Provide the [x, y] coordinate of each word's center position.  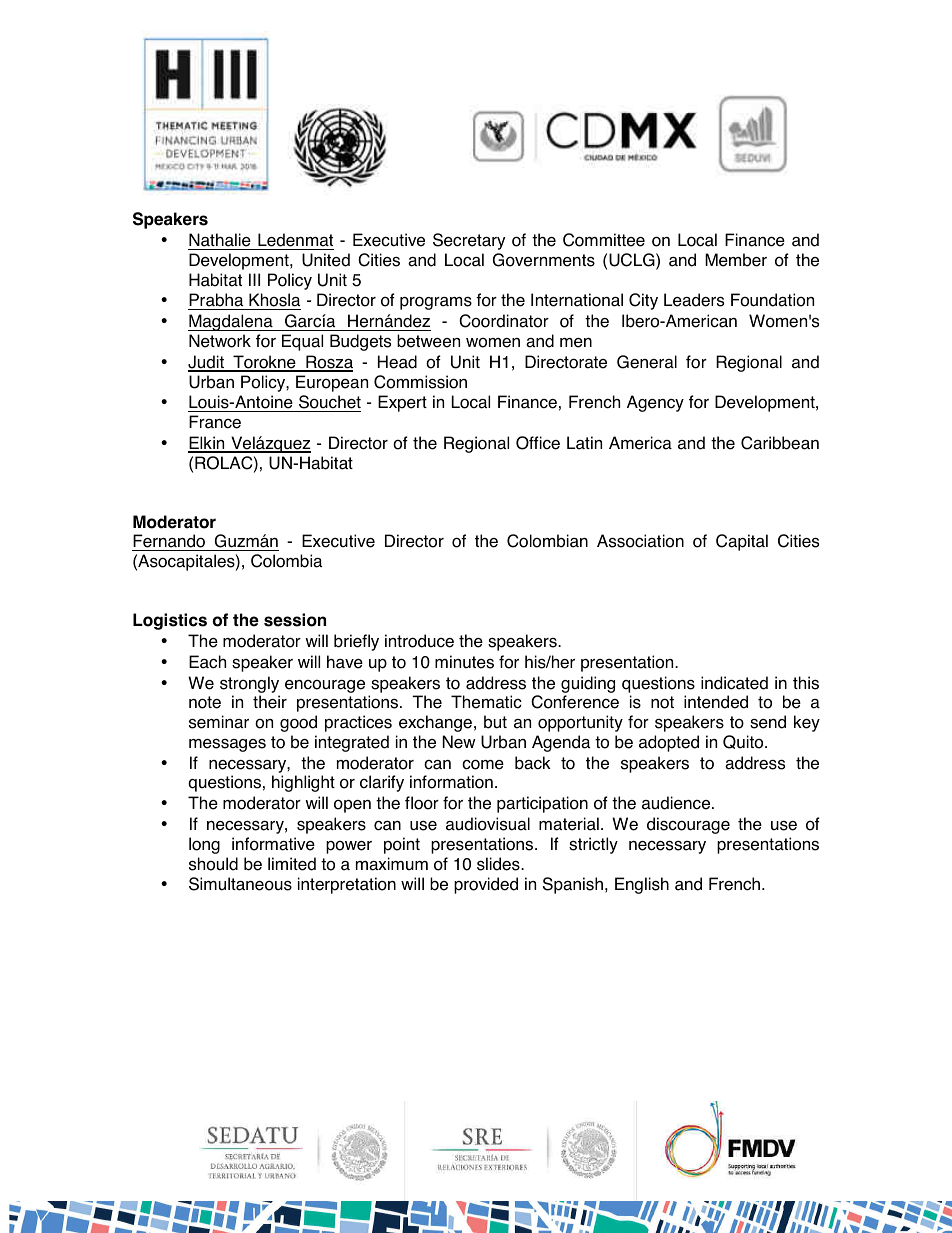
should [213, 864]
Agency [655, 403]
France [215, 422]
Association [640, 541]
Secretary [469, 241]
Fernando [170, 542]
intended [716, 702]
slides [499, 864]
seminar [219, 722]
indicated [734, 683]
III [254, 279]
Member [736, 260]
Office [538, 443]
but [495, 722]
